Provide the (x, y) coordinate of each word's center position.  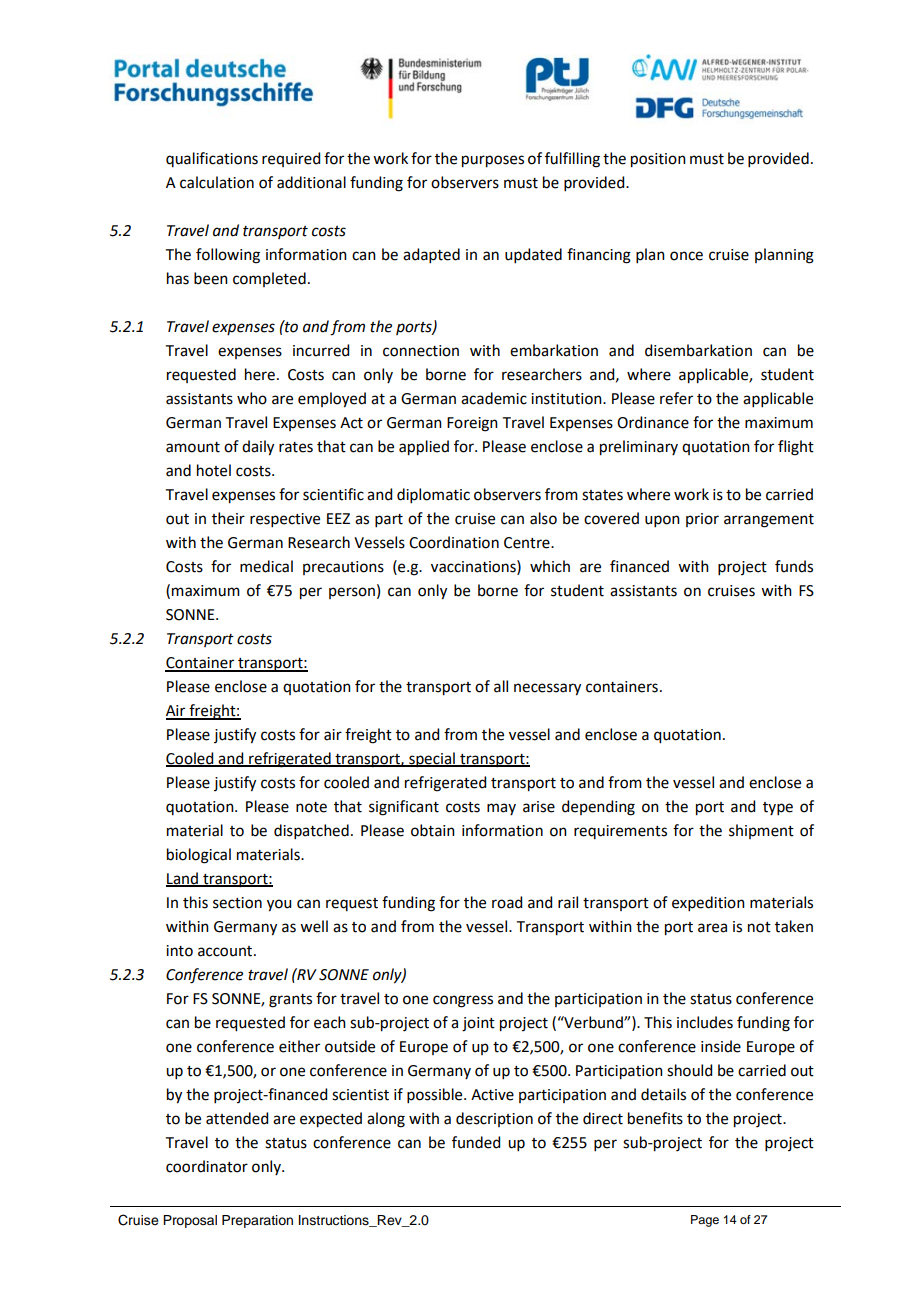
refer (676, 398)
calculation (217, 182)
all (501, 686)
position (658, 160)
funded (476, 1142)
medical (266, 566)
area (712, 928)
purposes (493, 161)
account (226, 951)
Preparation (257, 1221)
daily (258, 448)
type (778, 808)
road (507, 902)
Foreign (472, 424)
